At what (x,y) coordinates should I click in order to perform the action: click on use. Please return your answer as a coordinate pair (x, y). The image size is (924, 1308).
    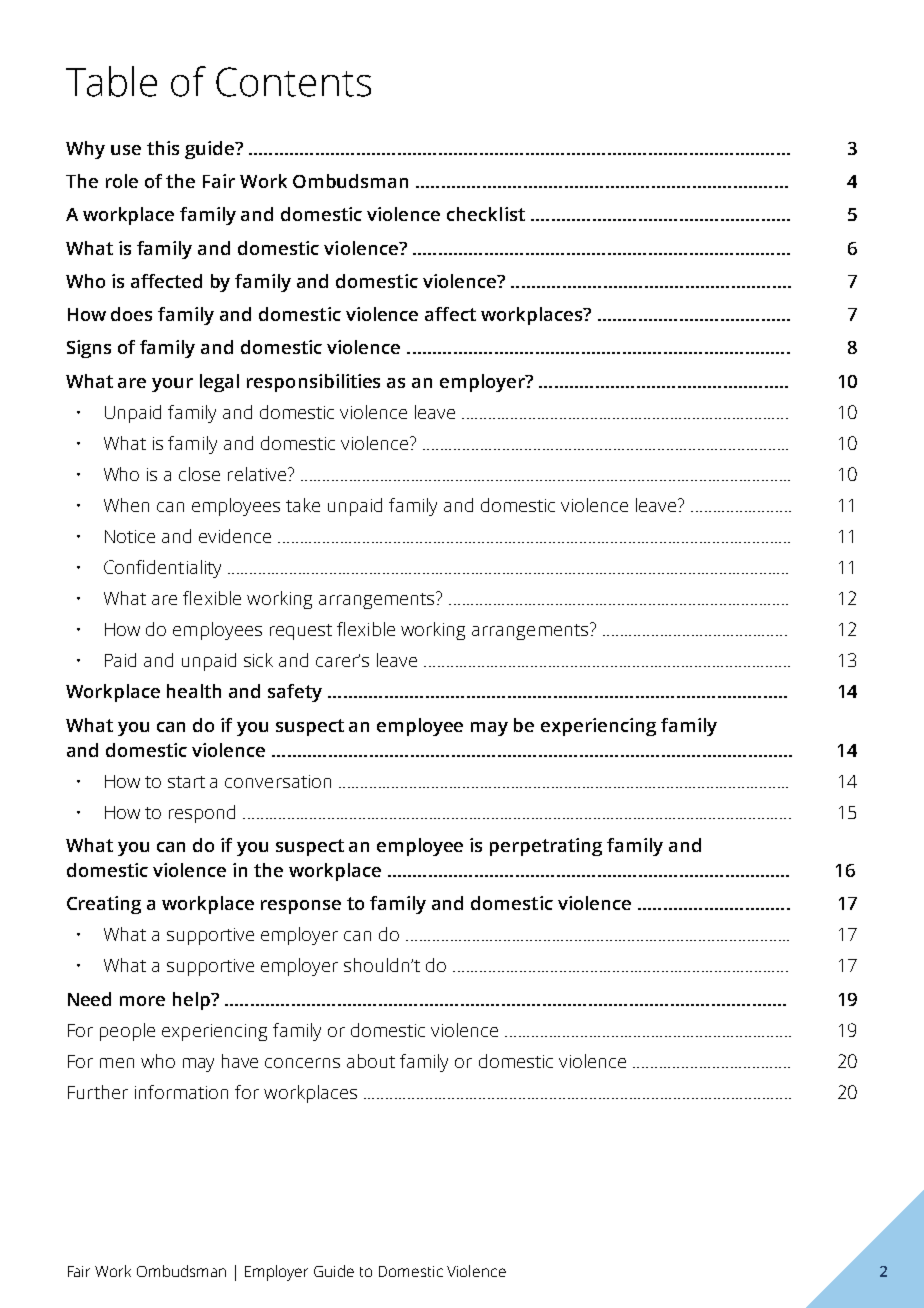
    Looking at the image, I should click on (126, 150).
